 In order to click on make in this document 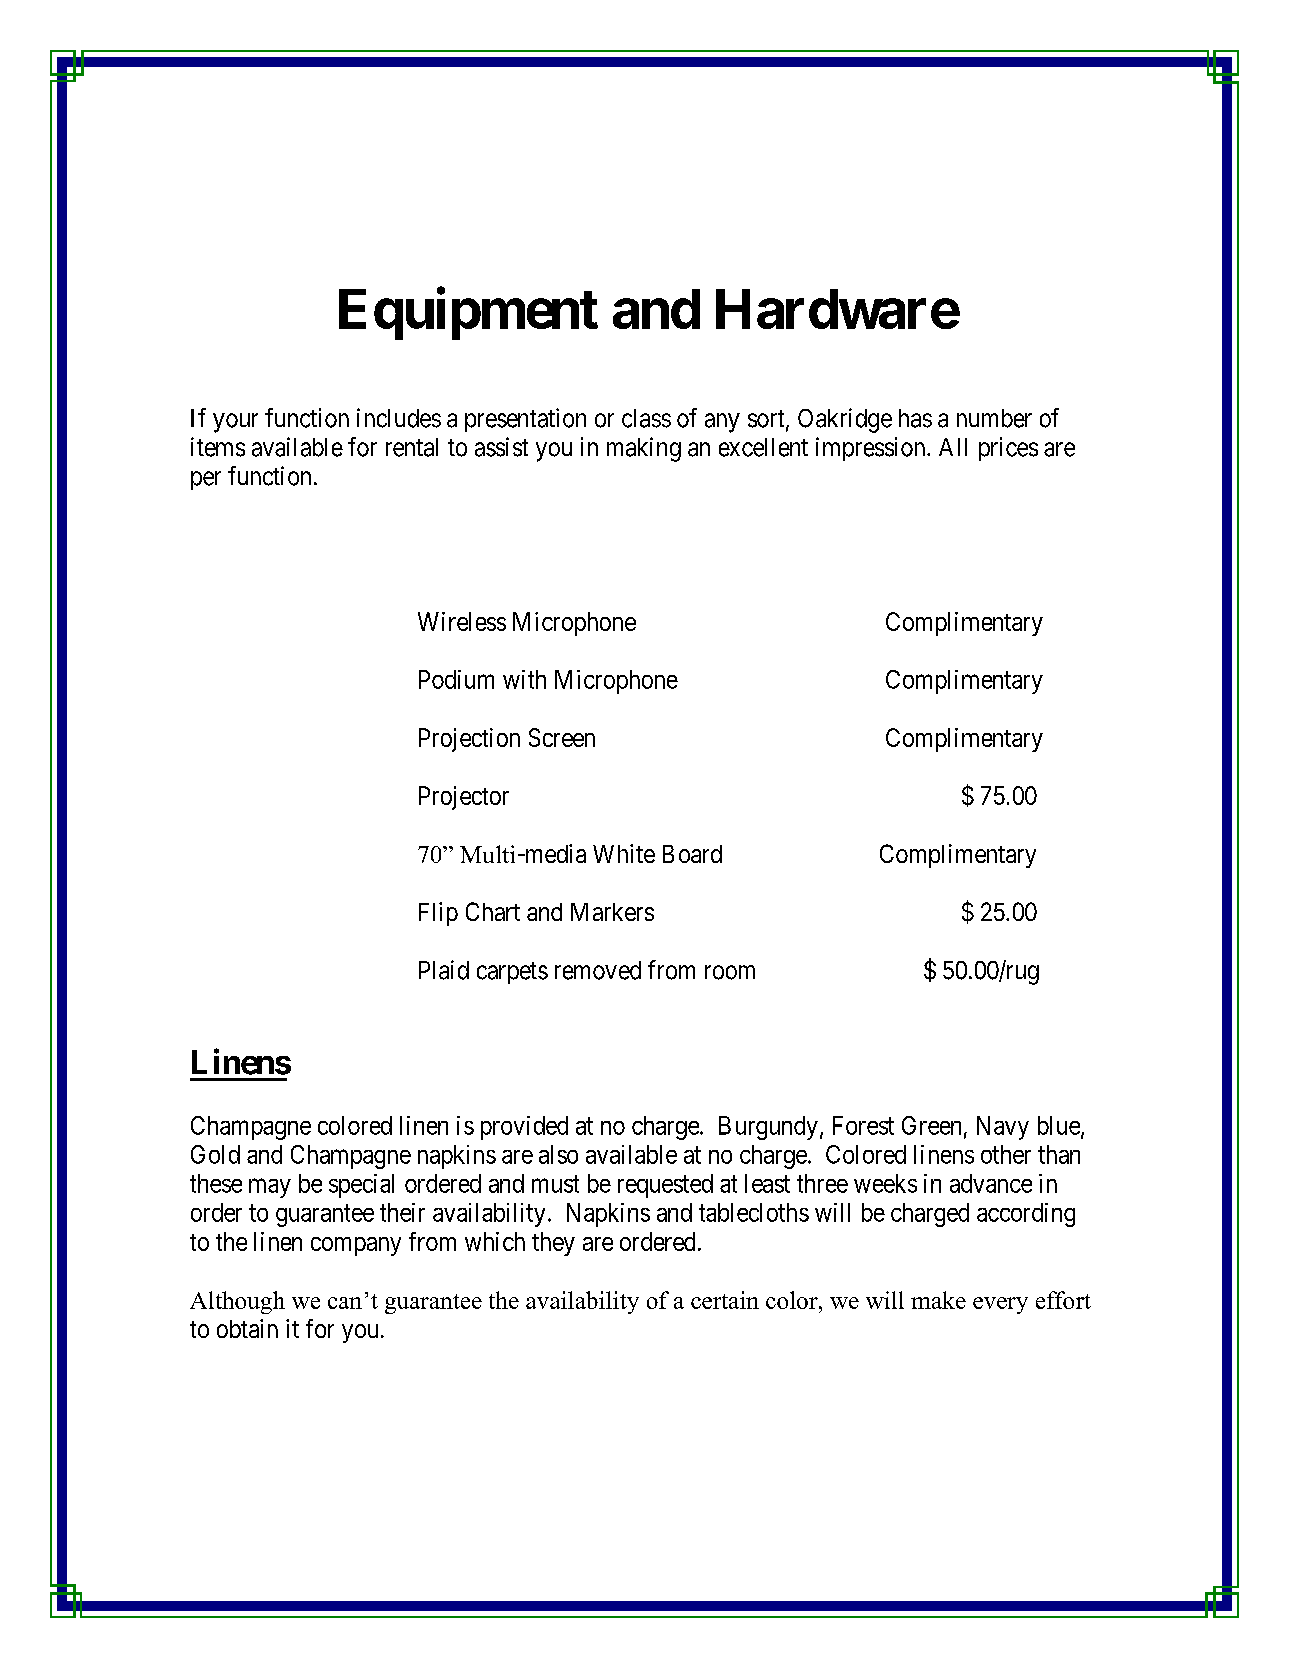, I will do `click(938, 1300)`.
